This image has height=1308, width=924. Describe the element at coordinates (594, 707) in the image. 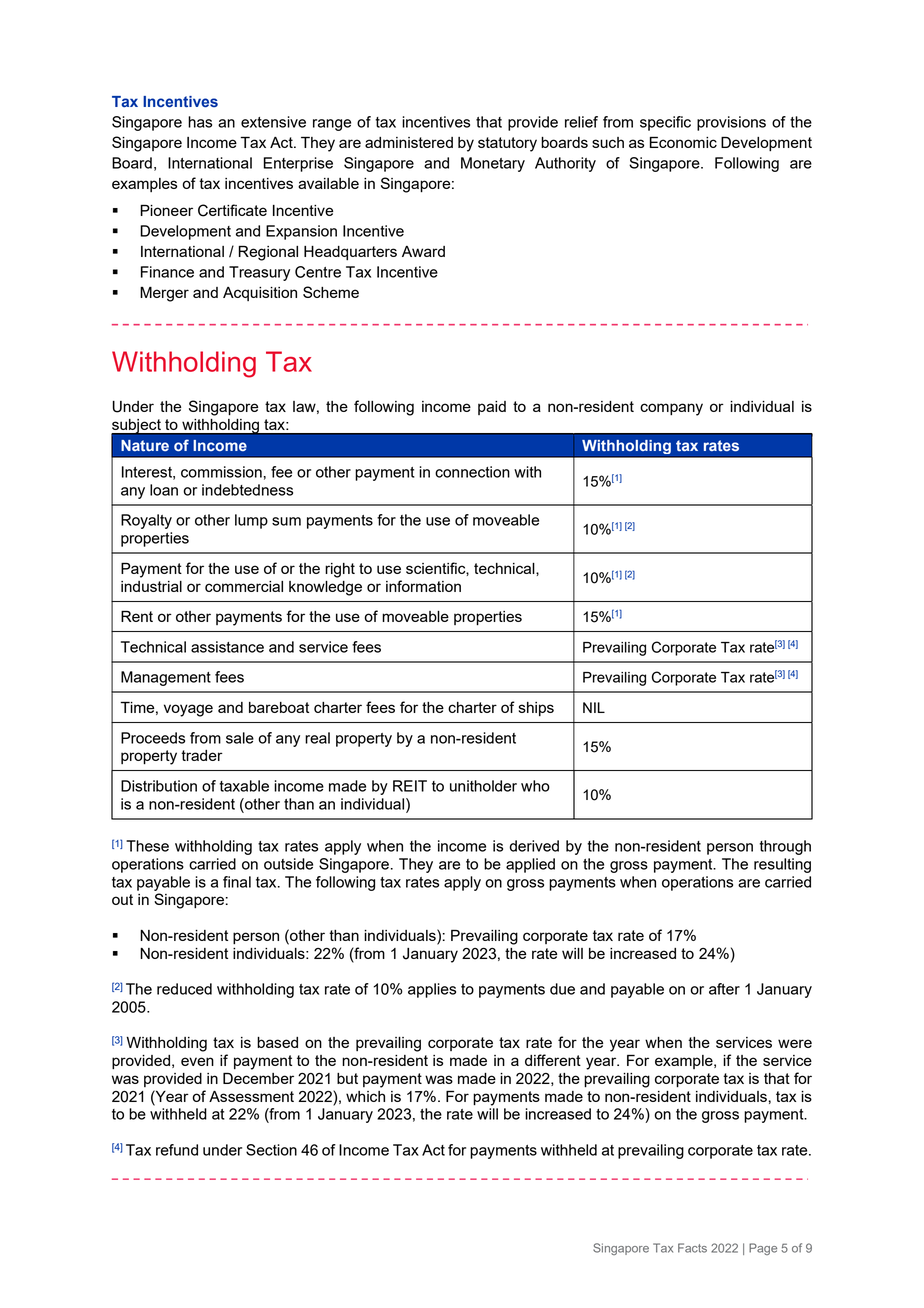

I see `NIL` at that location.
